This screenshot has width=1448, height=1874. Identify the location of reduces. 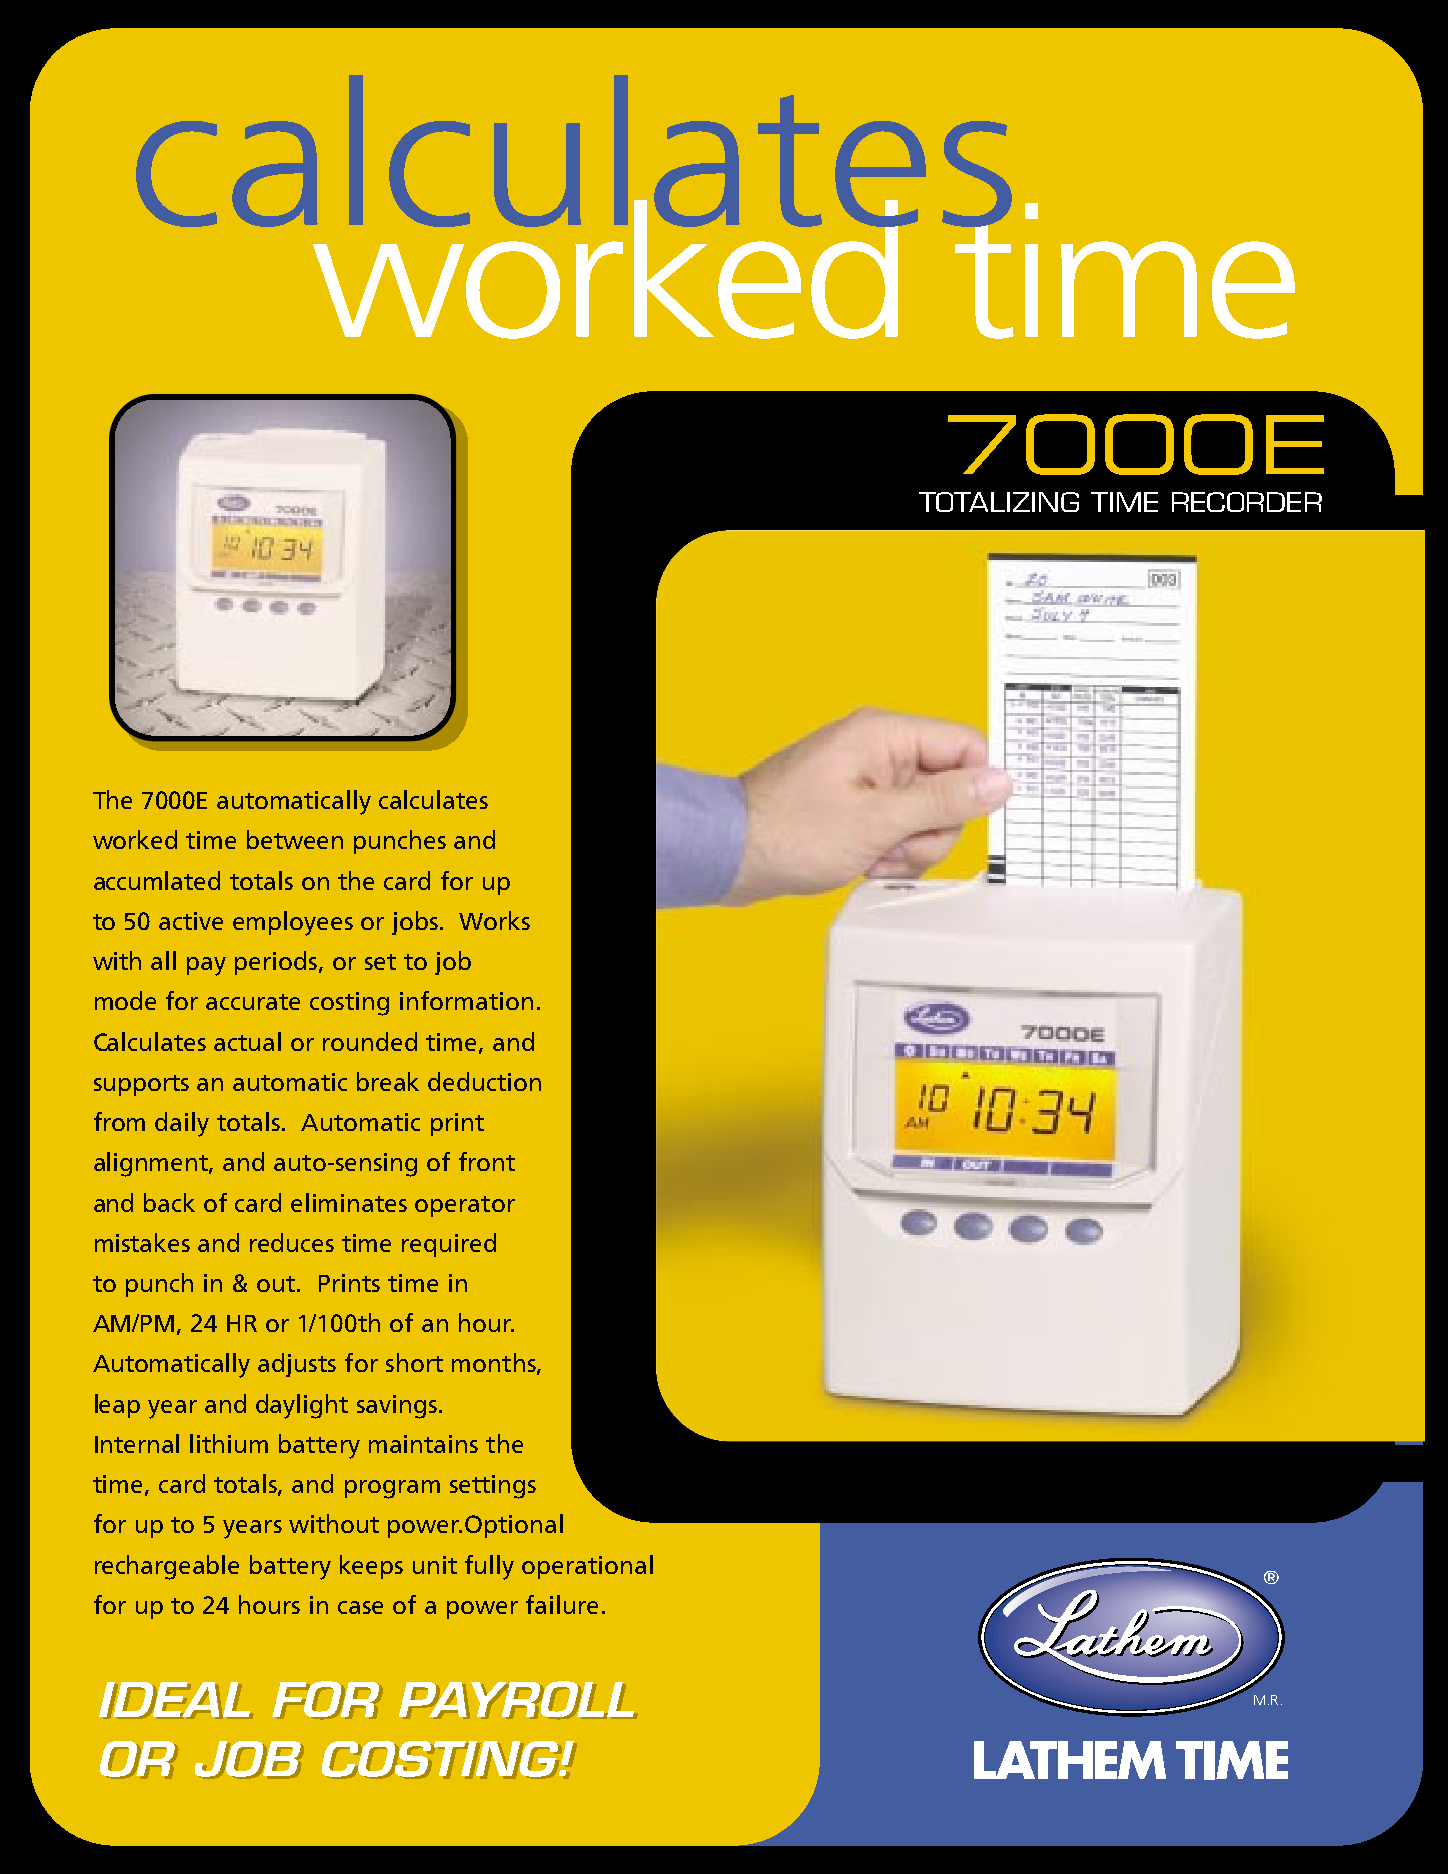
(292, 1242).
